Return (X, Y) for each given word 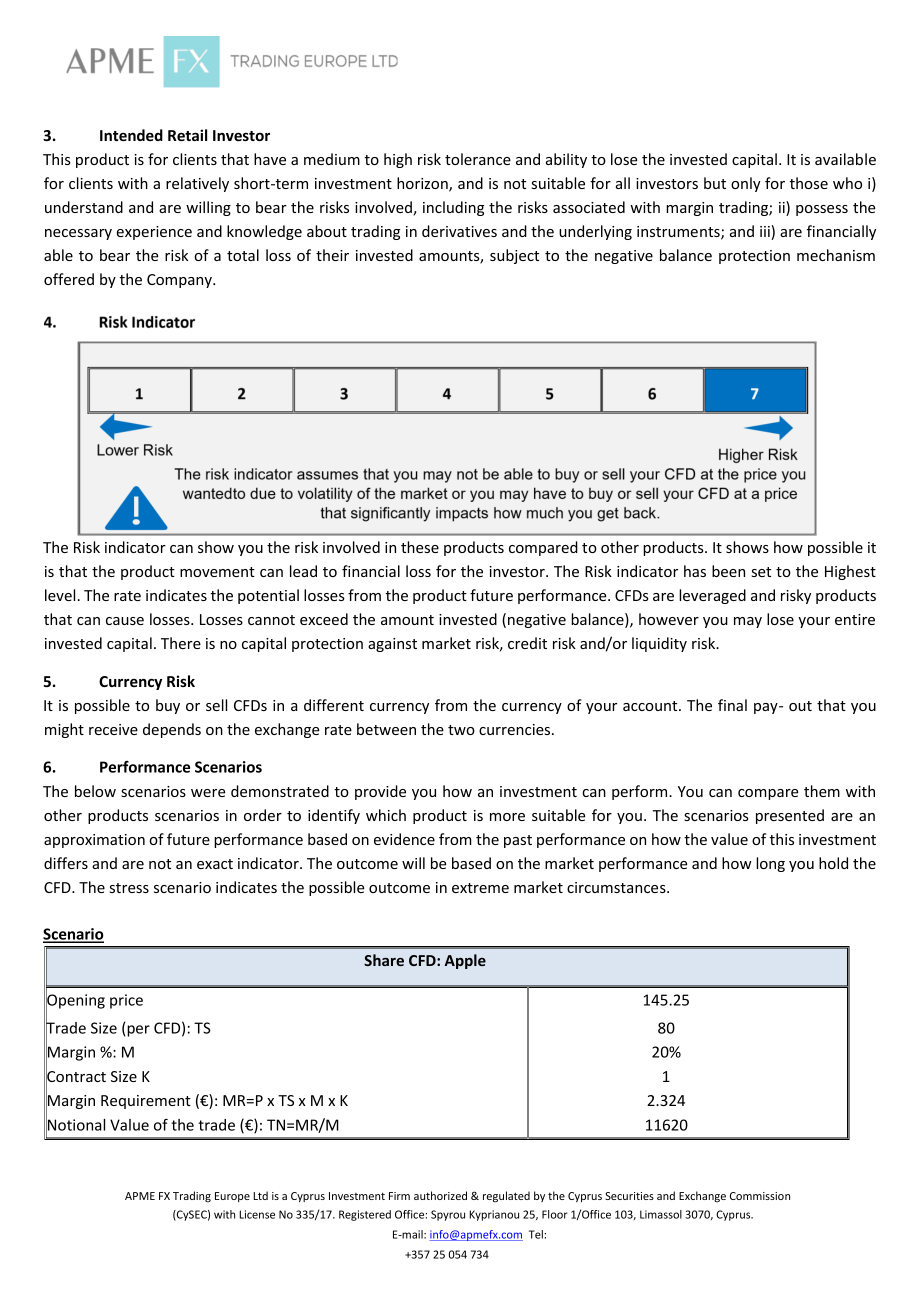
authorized (440, 1195)
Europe (232, 1197)
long (770, 864)
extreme (480, 888)
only (746, 184)
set (761, 572)
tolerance (478, 159)
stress (129, 888)
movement (217, 572)
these (420, 547)
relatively (197, 184)
